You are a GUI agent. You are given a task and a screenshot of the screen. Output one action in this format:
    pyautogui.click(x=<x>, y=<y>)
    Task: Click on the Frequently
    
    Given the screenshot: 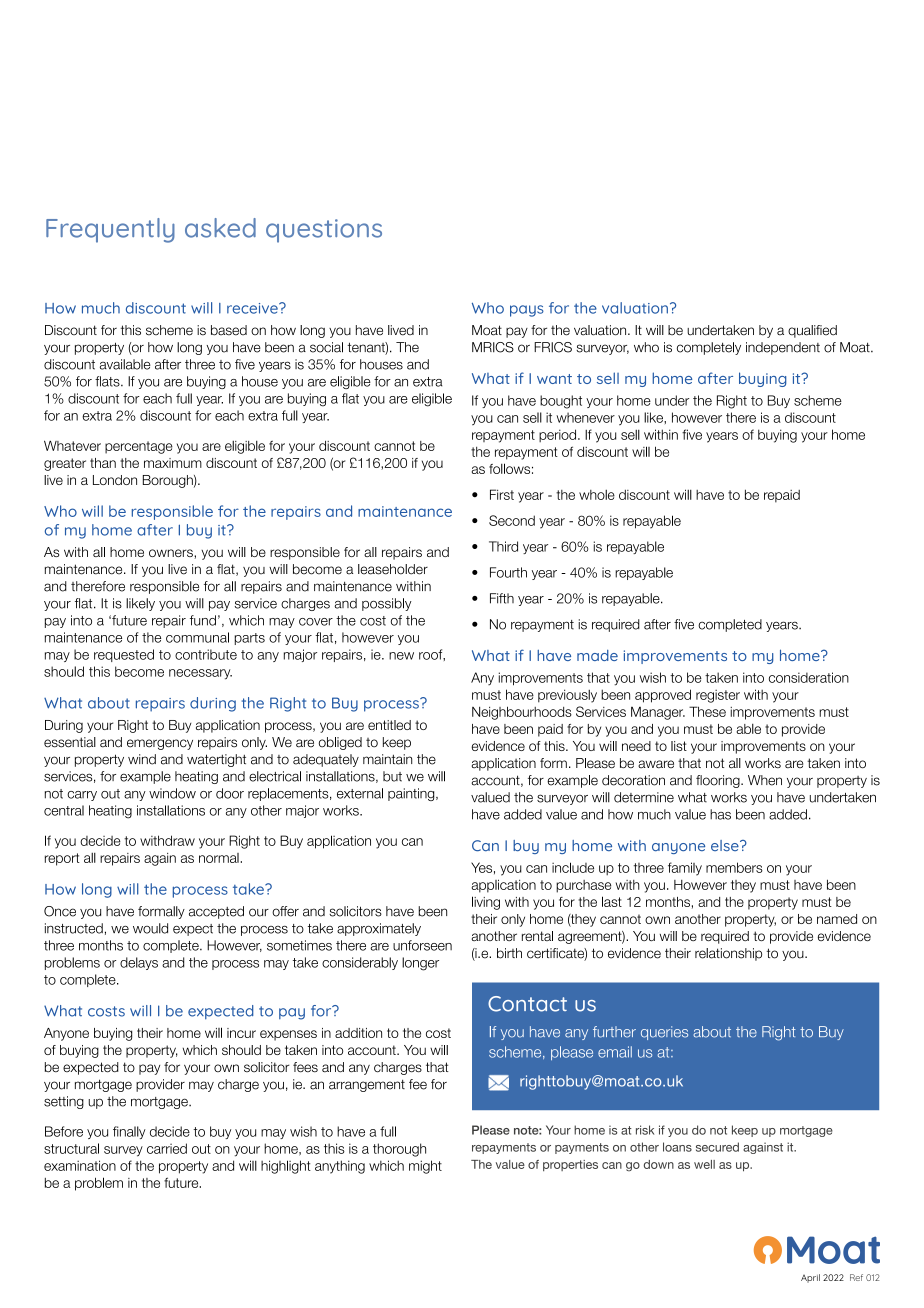 What is the action you would take?
    pyautogui.click(x=110, y=230)
